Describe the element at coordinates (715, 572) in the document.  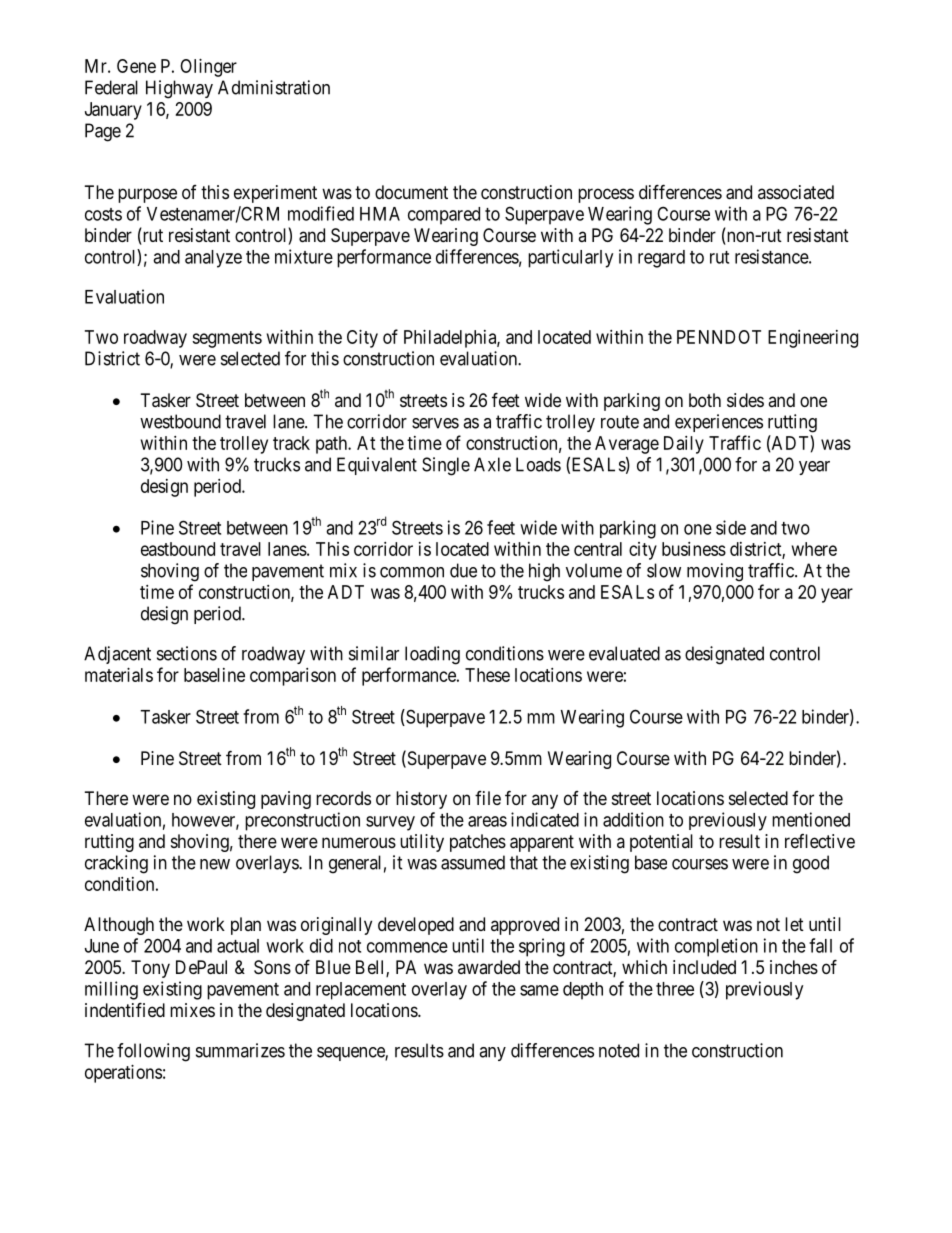
I see `moving` at that location.
